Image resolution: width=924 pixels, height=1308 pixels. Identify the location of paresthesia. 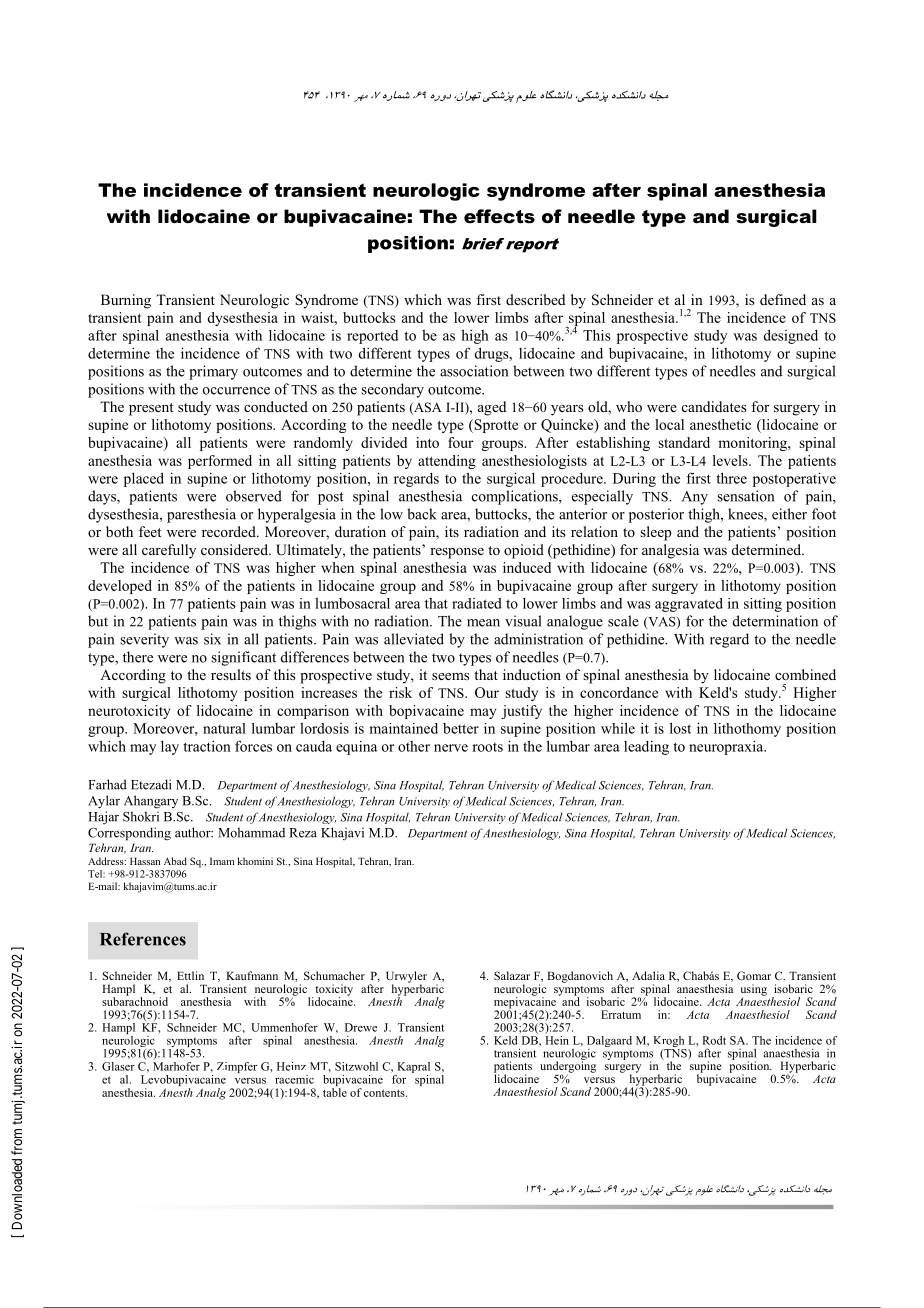
(201, 515).
